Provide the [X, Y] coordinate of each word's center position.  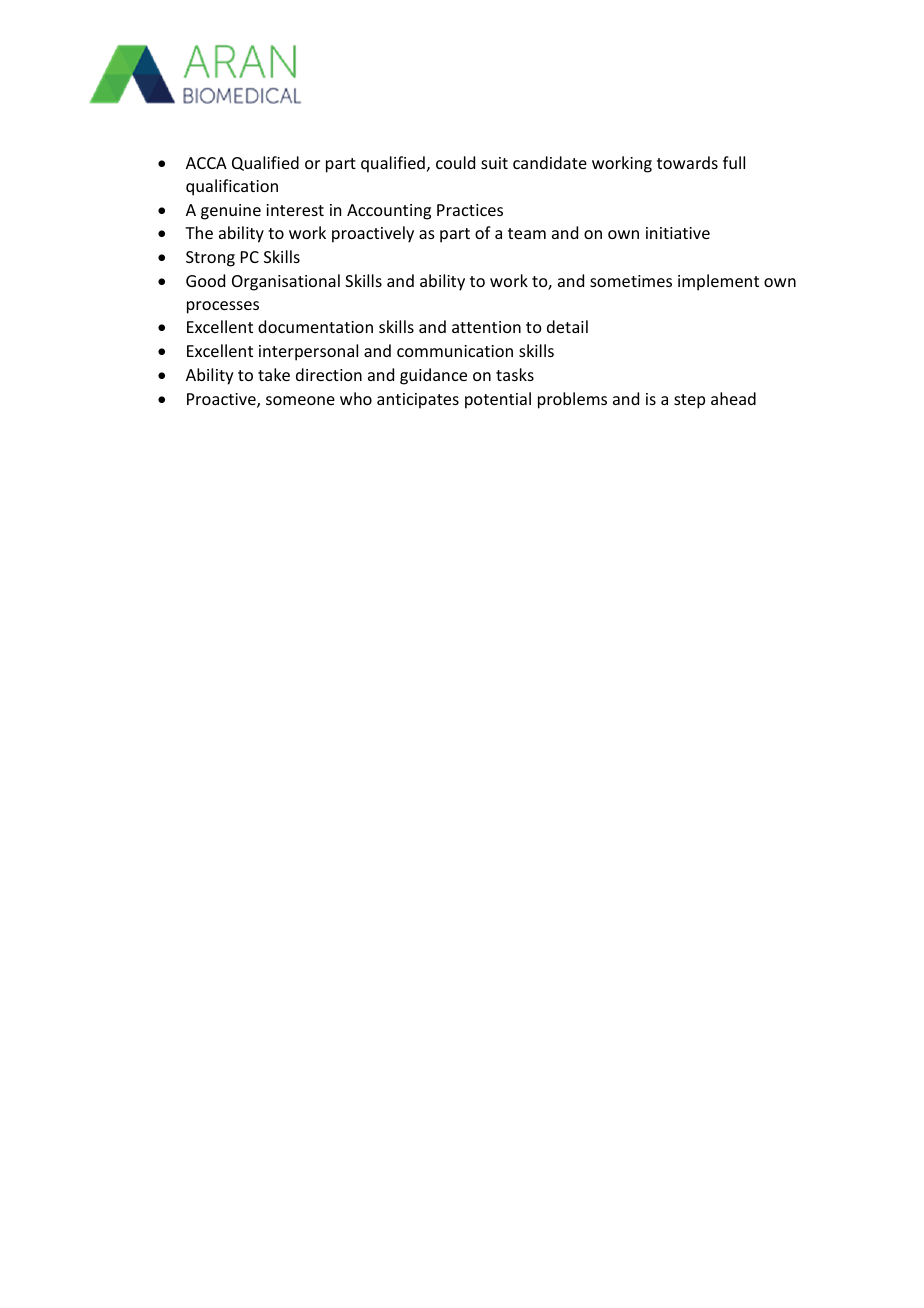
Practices [470, 210]
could [455, 162]
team [527, 233]
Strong [210, 259]
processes [223, 307]
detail [567, 326]
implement [718, 282]
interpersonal [308, 352]
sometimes [631, 281]
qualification [232, 187]
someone [300, 400]
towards [687, 162]
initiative [678, 233]
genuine [231, 212]
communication [455, 351]
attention [486, 327]
